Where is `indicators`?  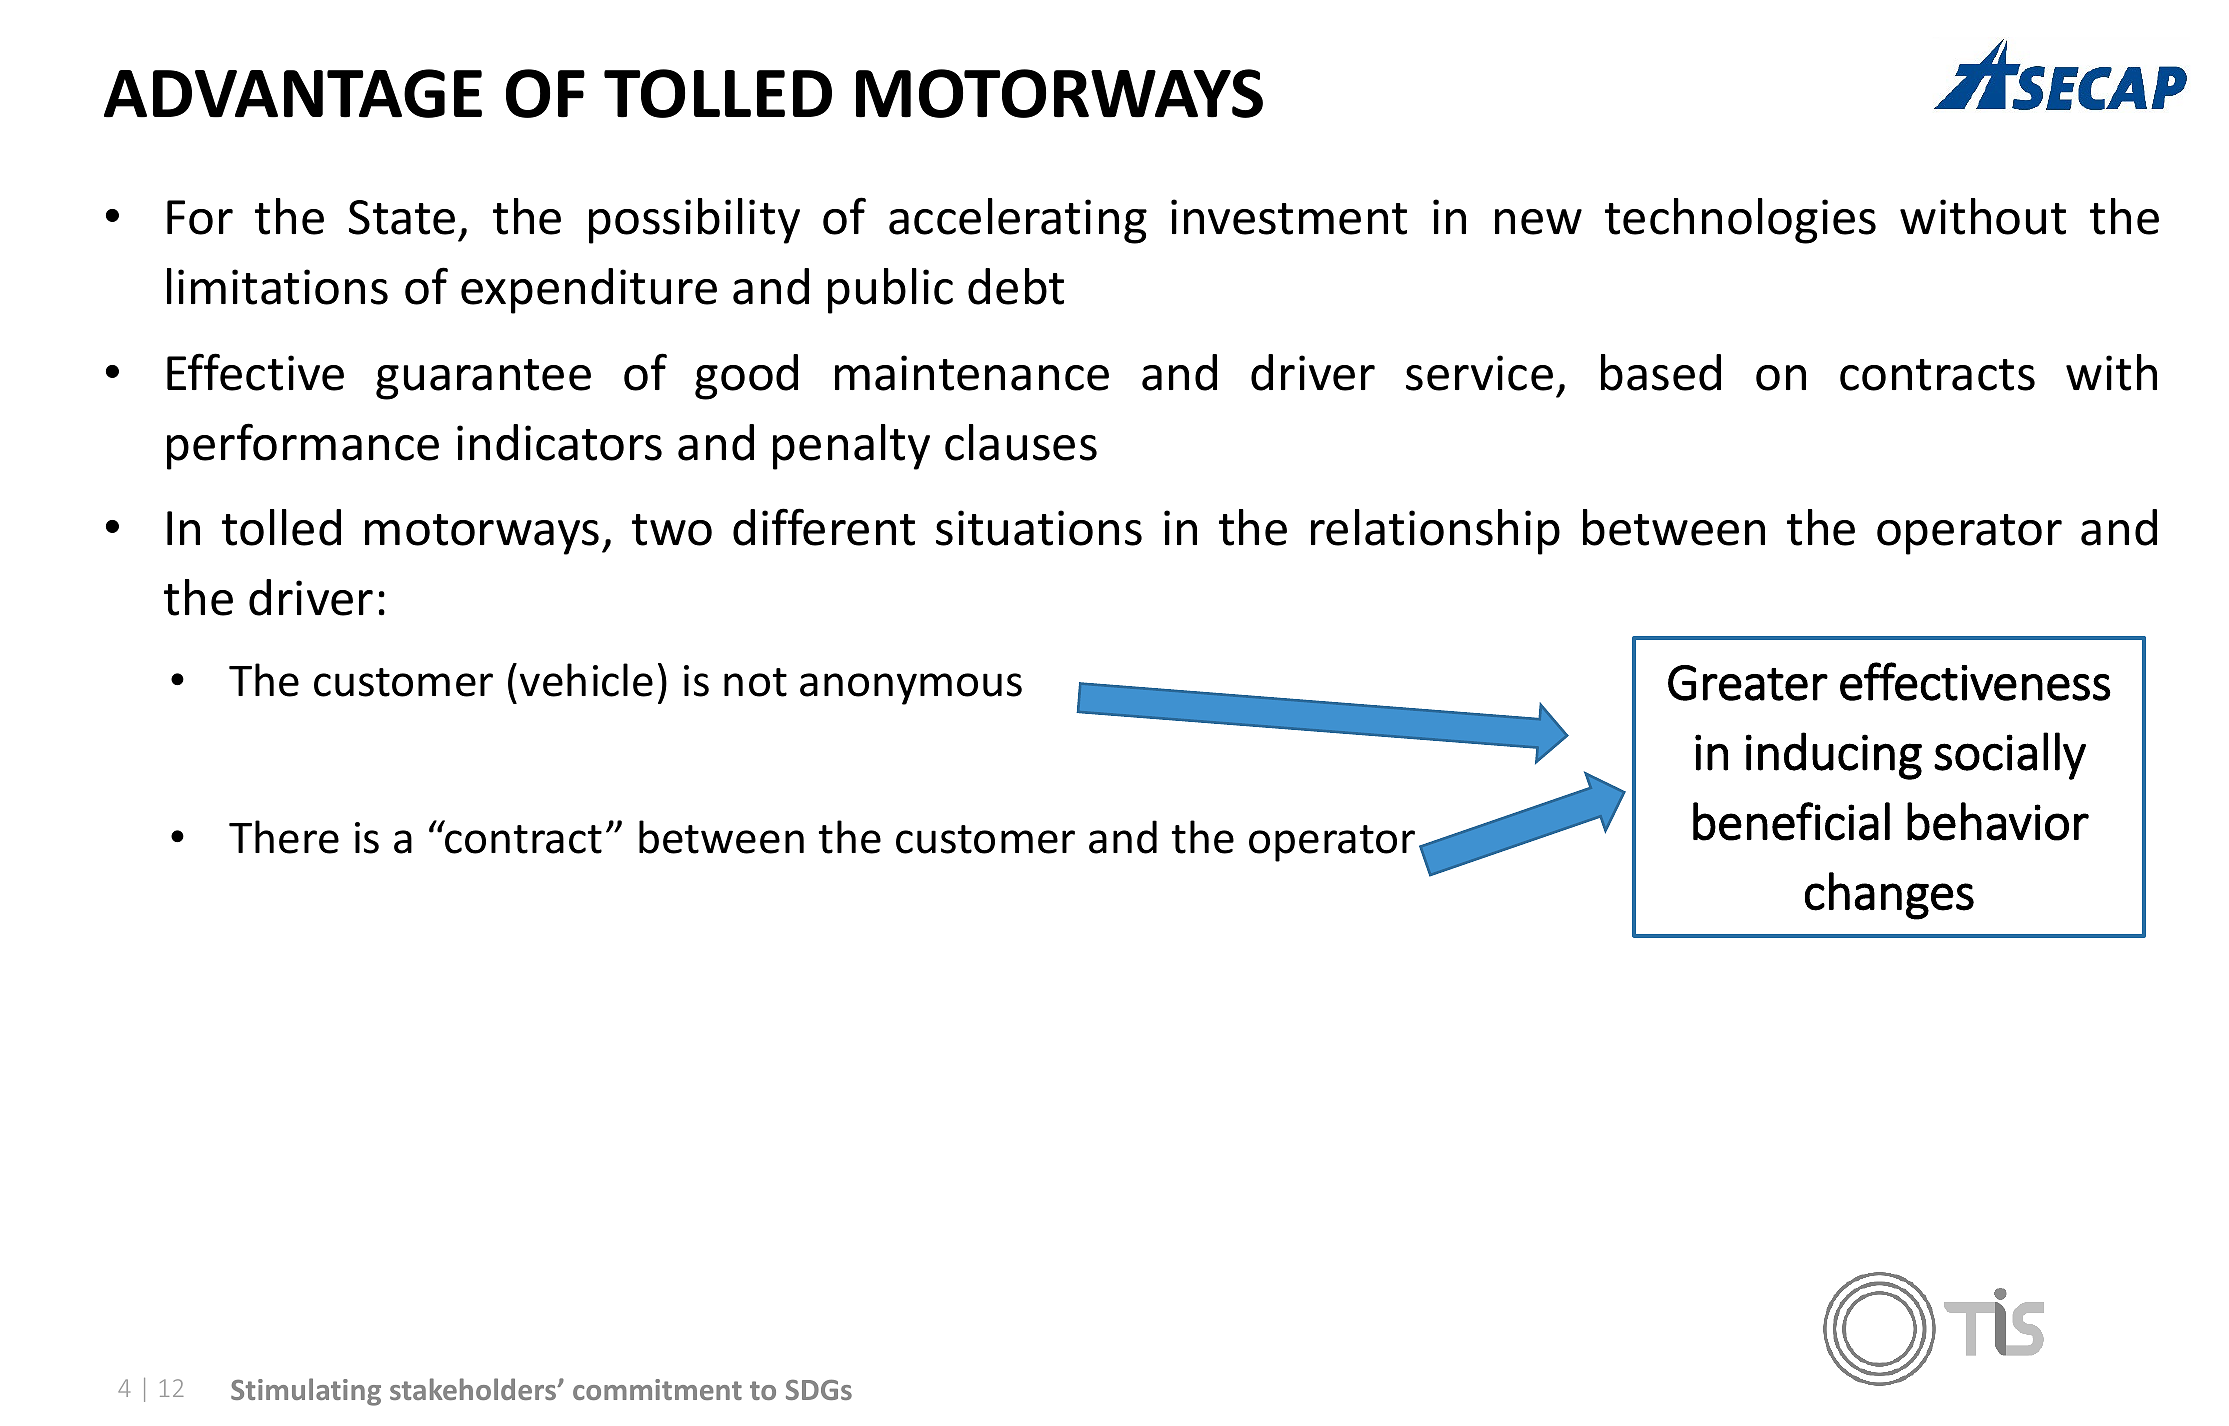 indicators is located at coordinates (559, 442).
